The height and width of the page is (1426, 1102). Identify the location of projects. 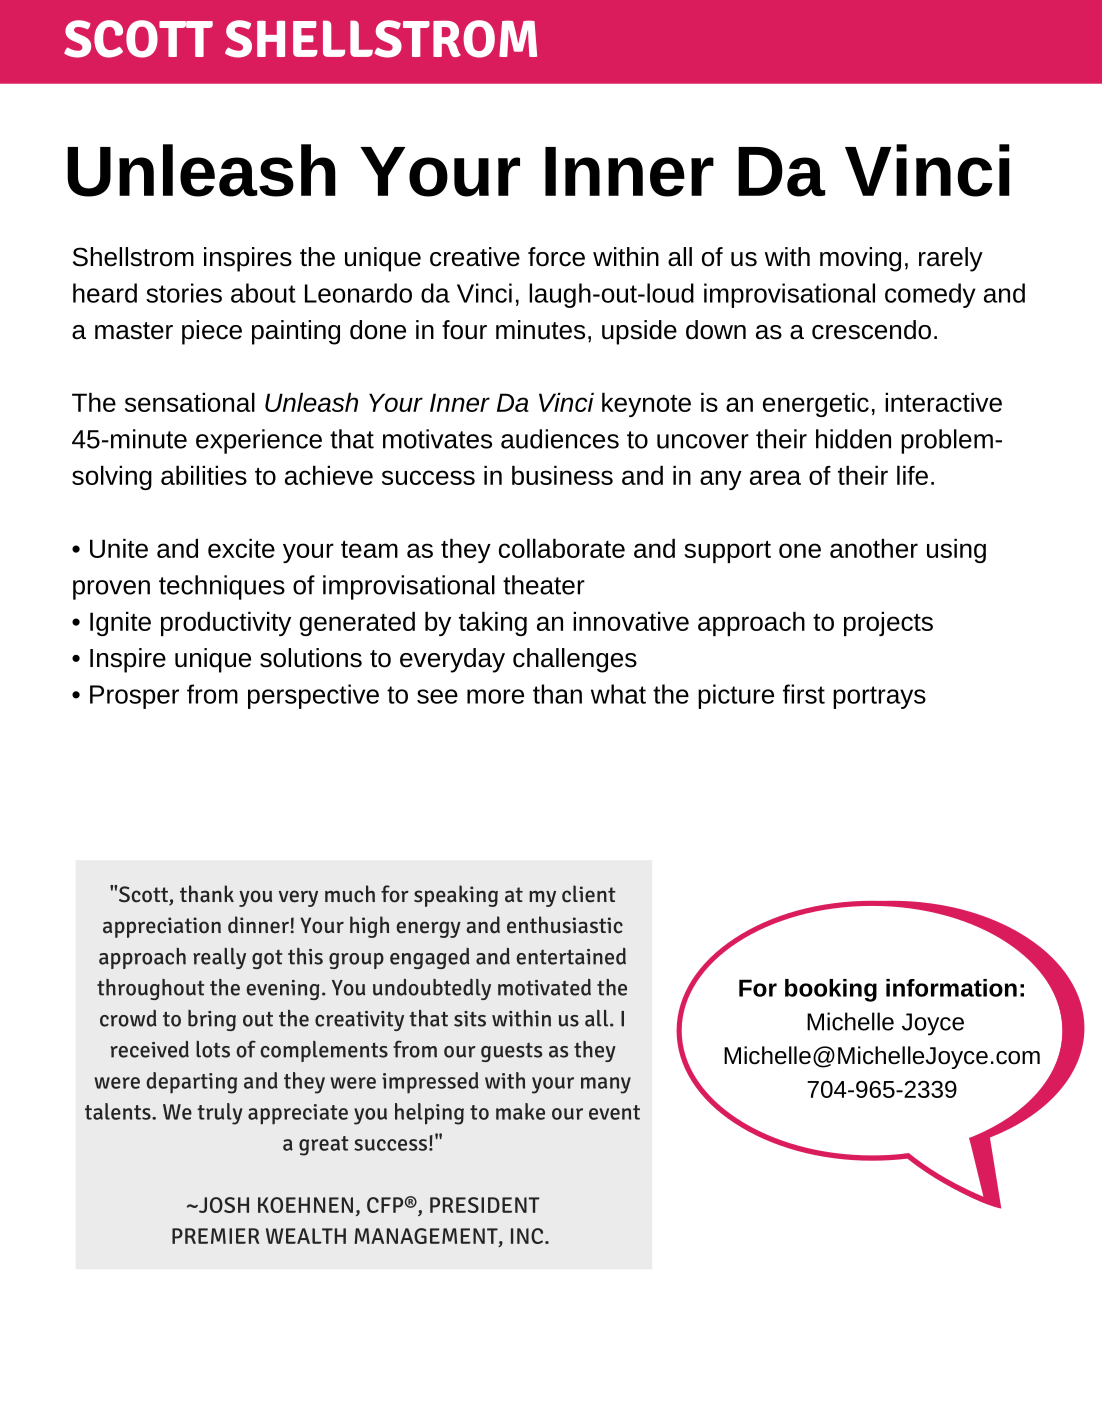
(888, 623).
